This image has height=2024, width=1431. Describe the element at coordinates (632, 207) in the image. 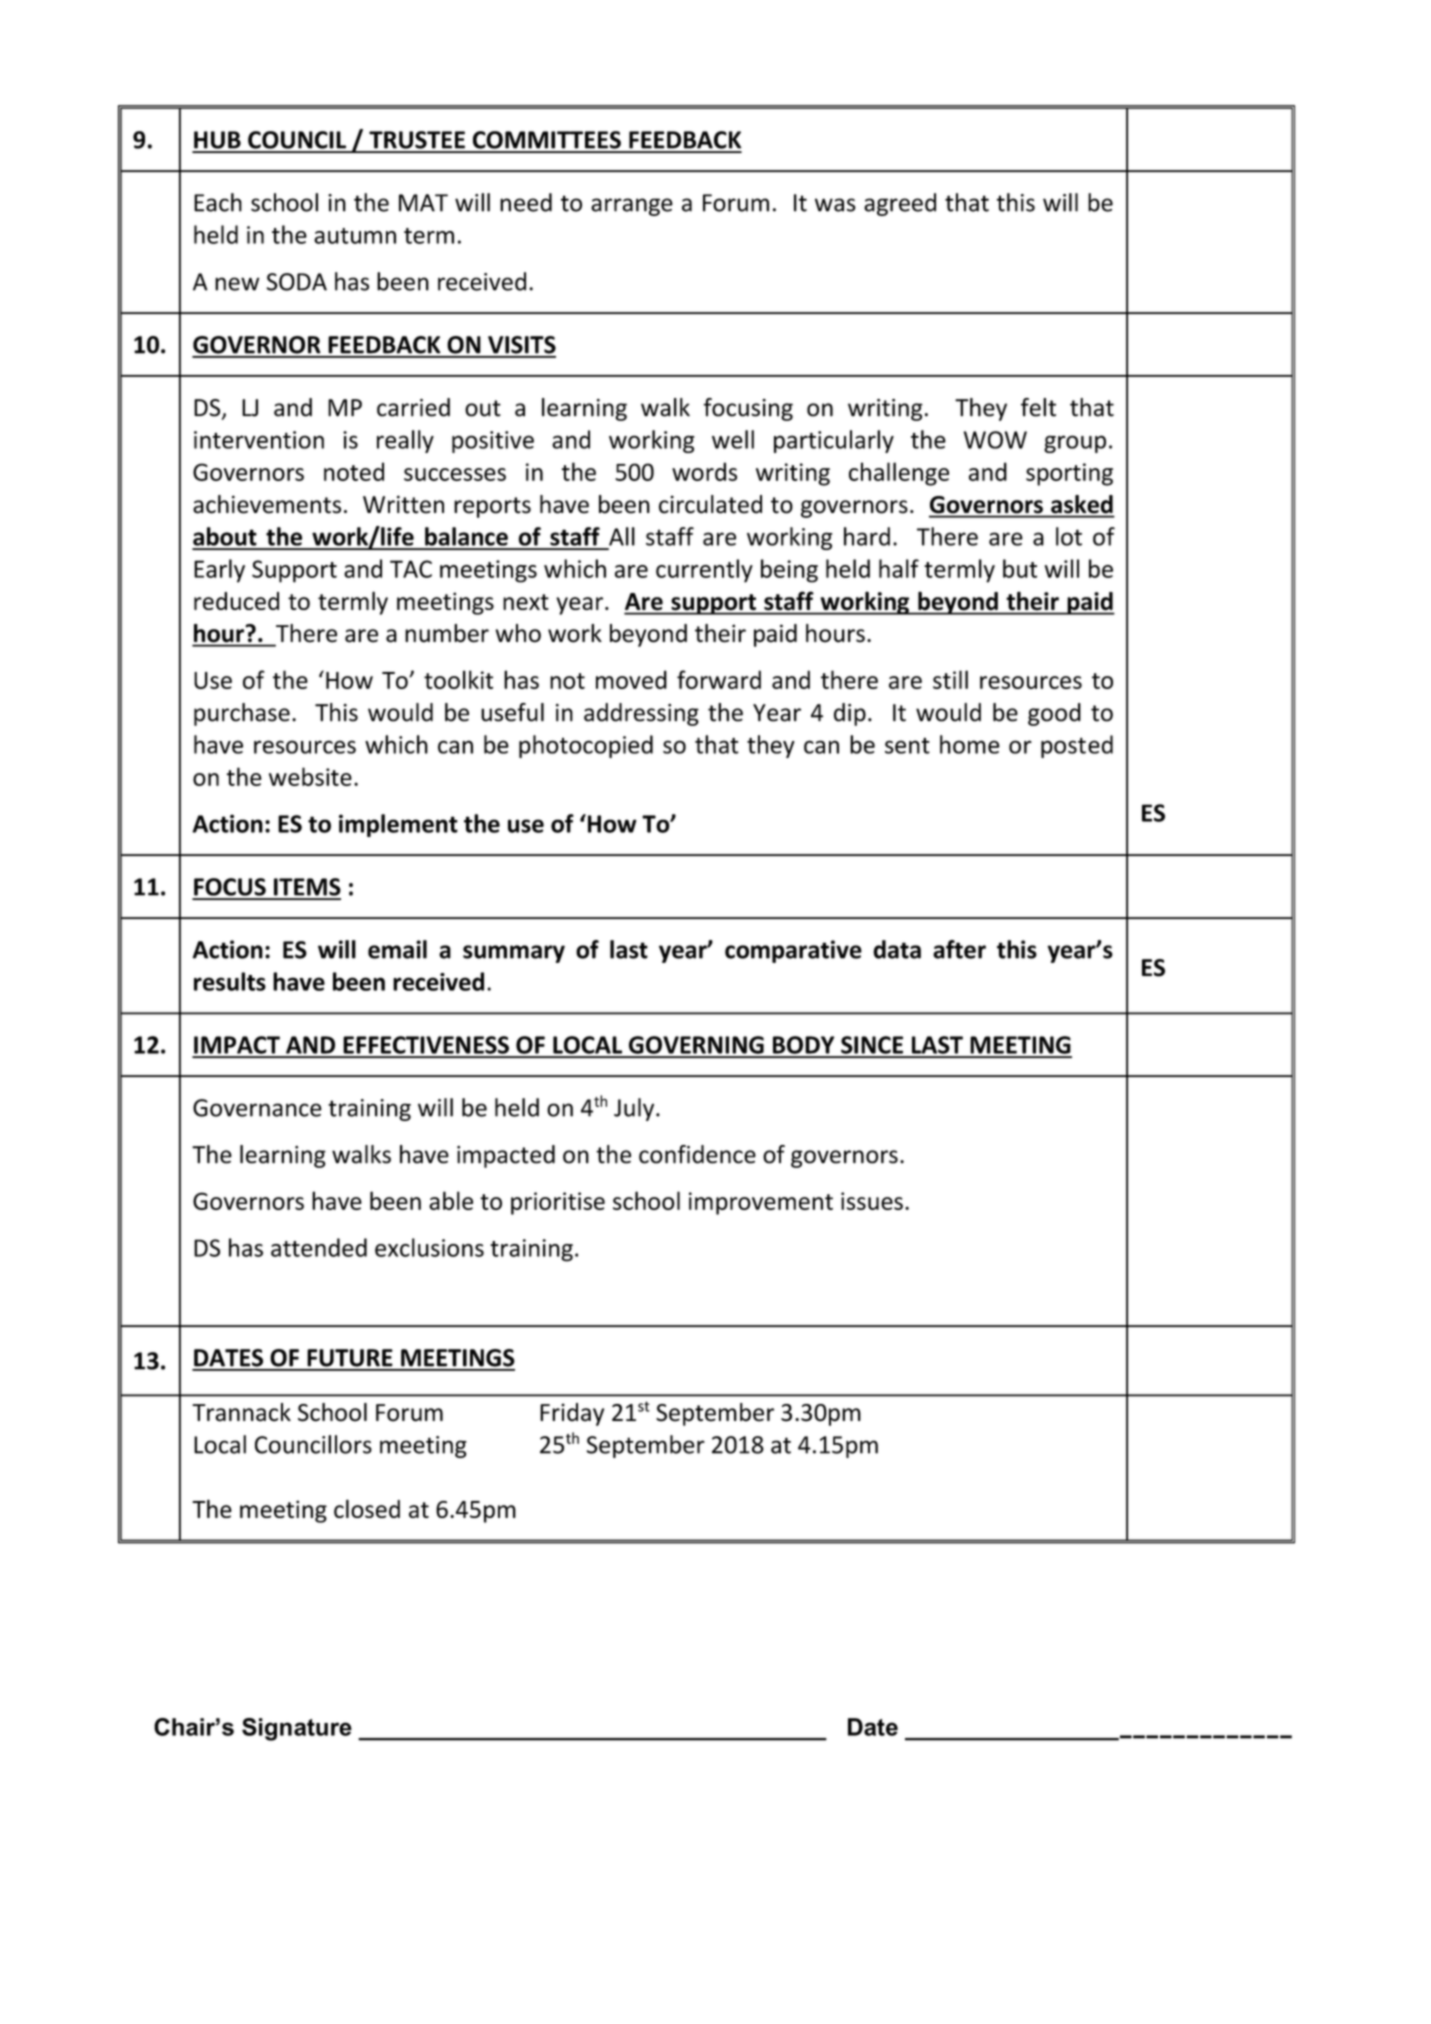

I see `arrange` at that location.
